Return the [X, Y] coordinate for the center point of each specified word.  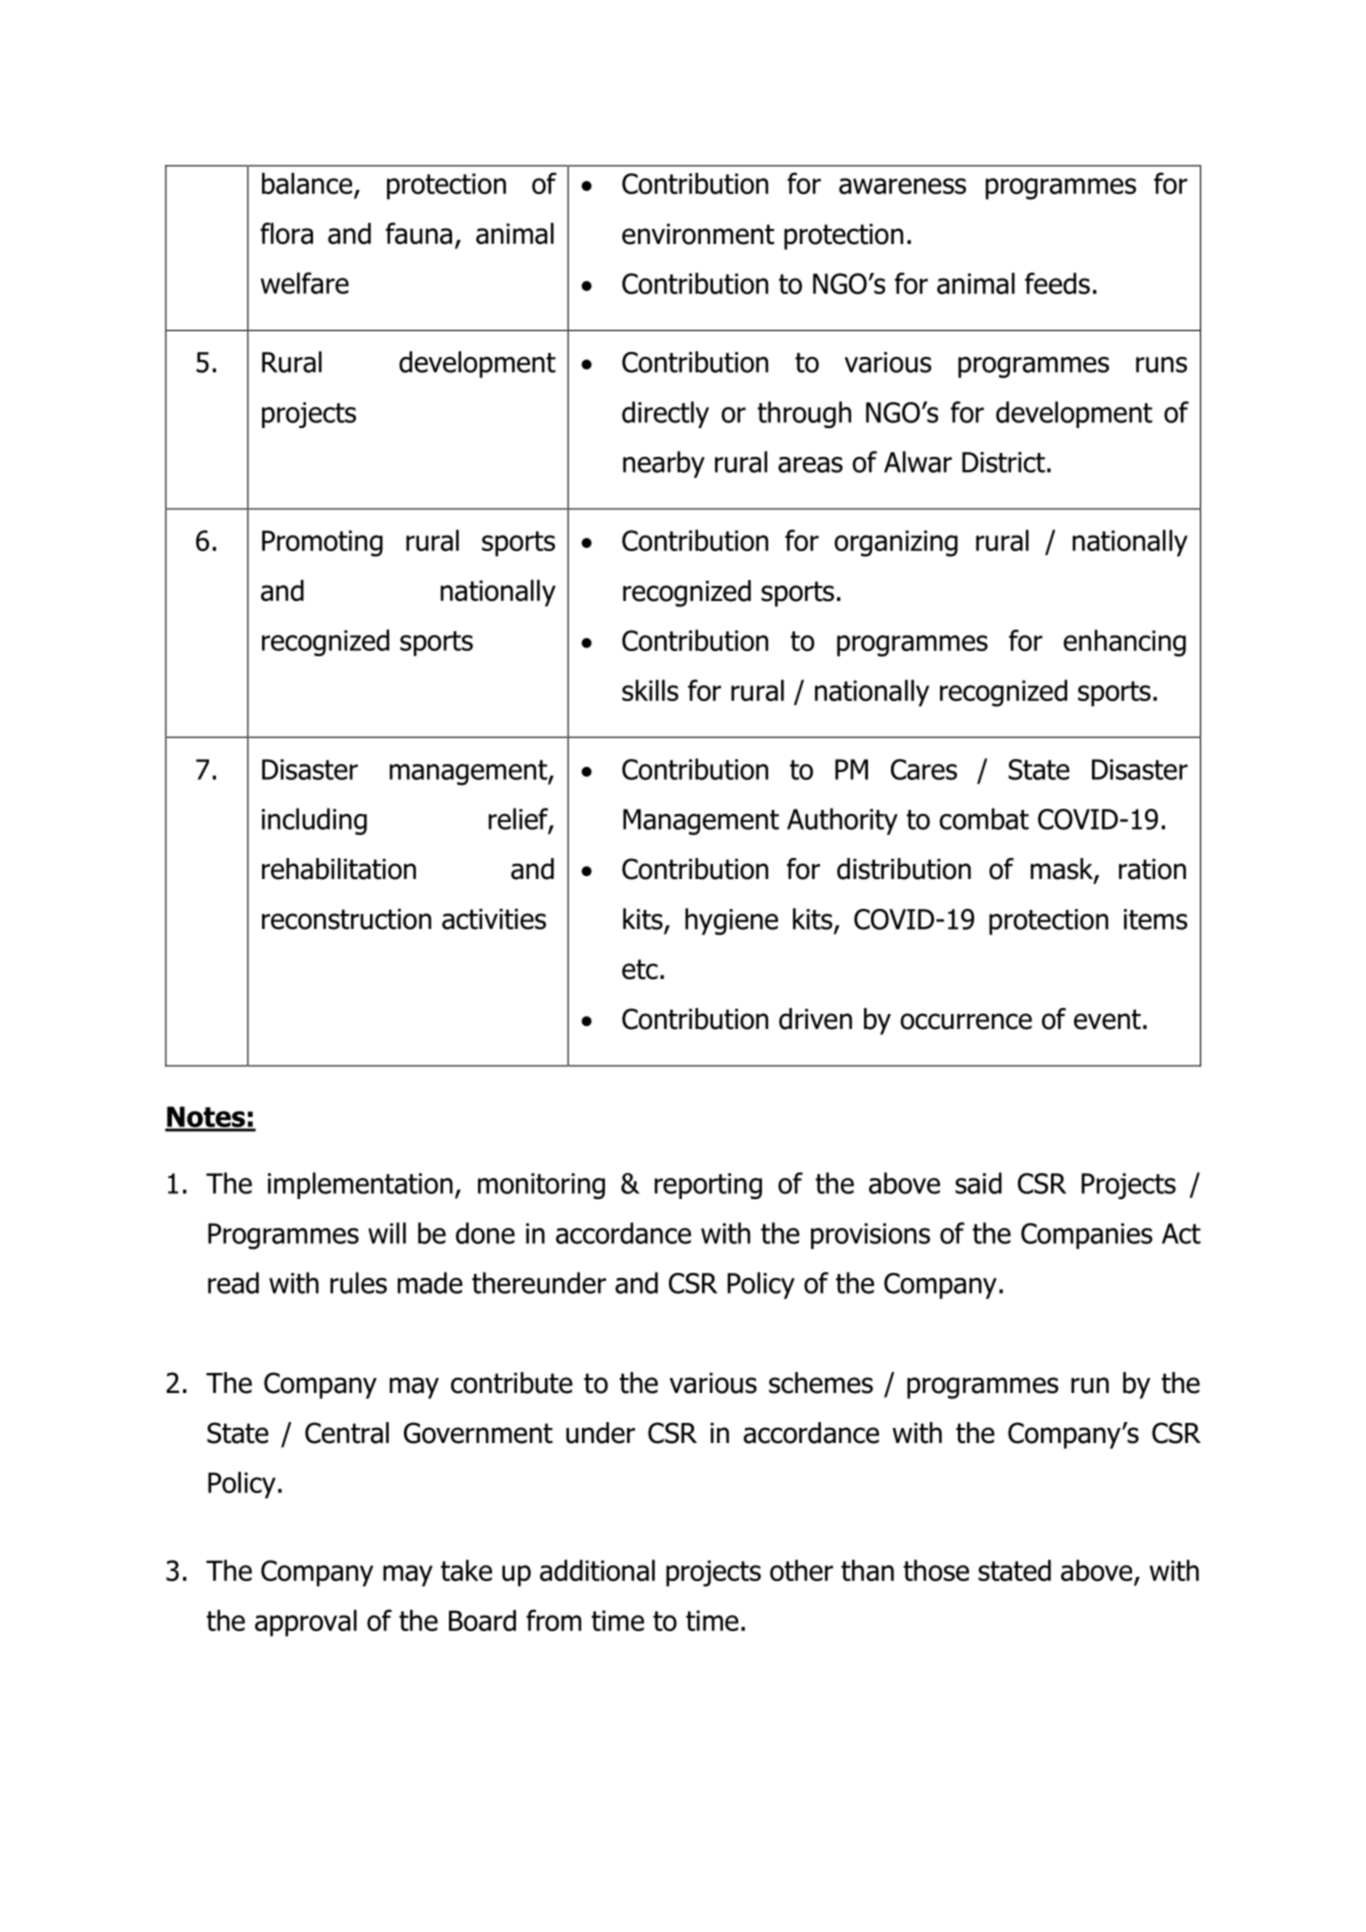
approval [306, 1623]
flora [286, 233]
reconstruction [346, 919]
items [1156, 919]
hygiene [731, 921]
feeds [1057, 283]
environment [698, 234]
